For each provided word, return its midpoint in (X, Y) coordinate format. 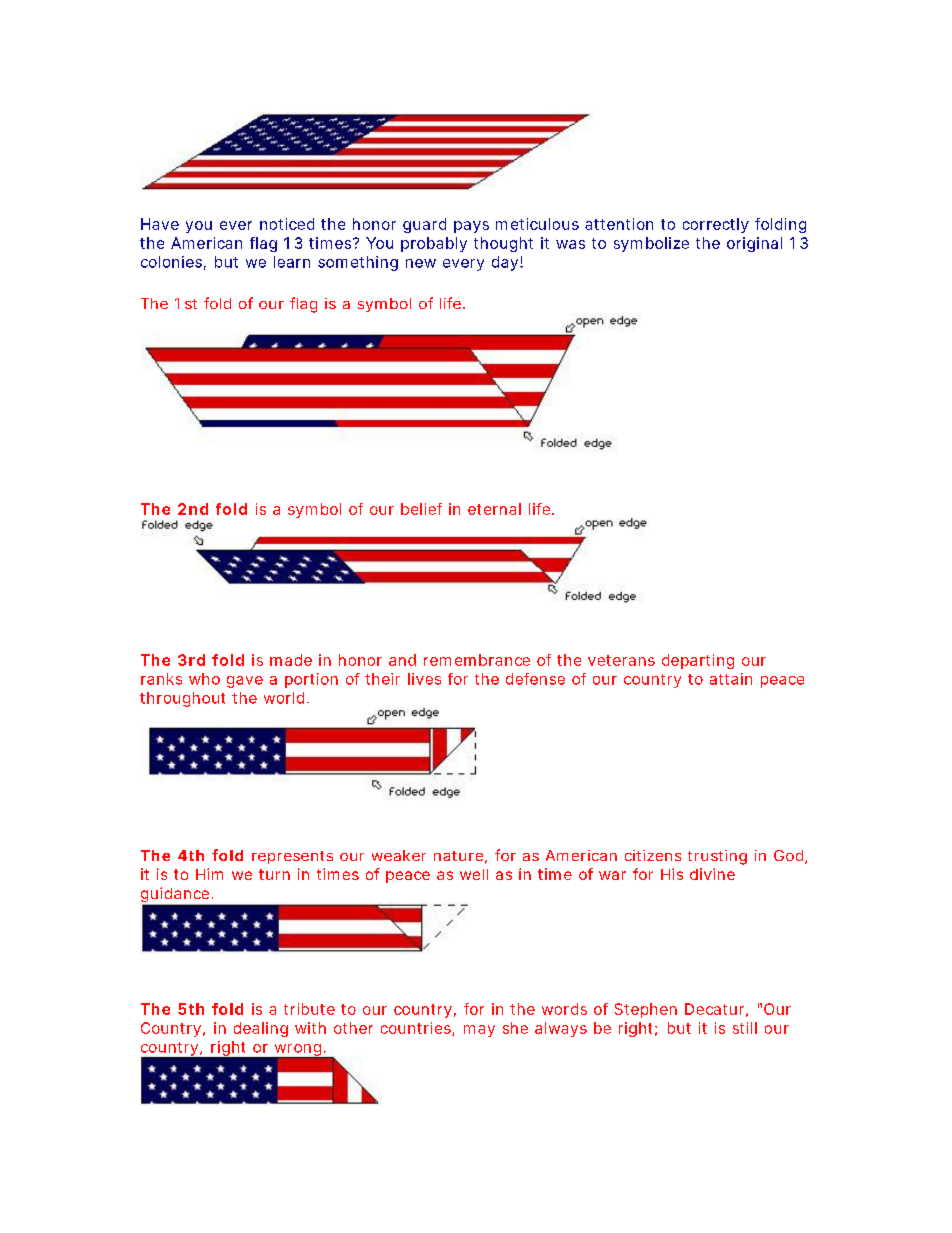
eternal (494, 509)
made (291, 660)
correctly (716, 225)
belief (421, 509)
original (754, 244)
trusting (717, 857)
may (479, 1031)
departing (698, 661)
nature (458, 856)
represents (292, 857)
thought (503, 244)
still (745, 1028)
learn (292, 262)
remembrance (477, 660)
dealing (261, 1029)
